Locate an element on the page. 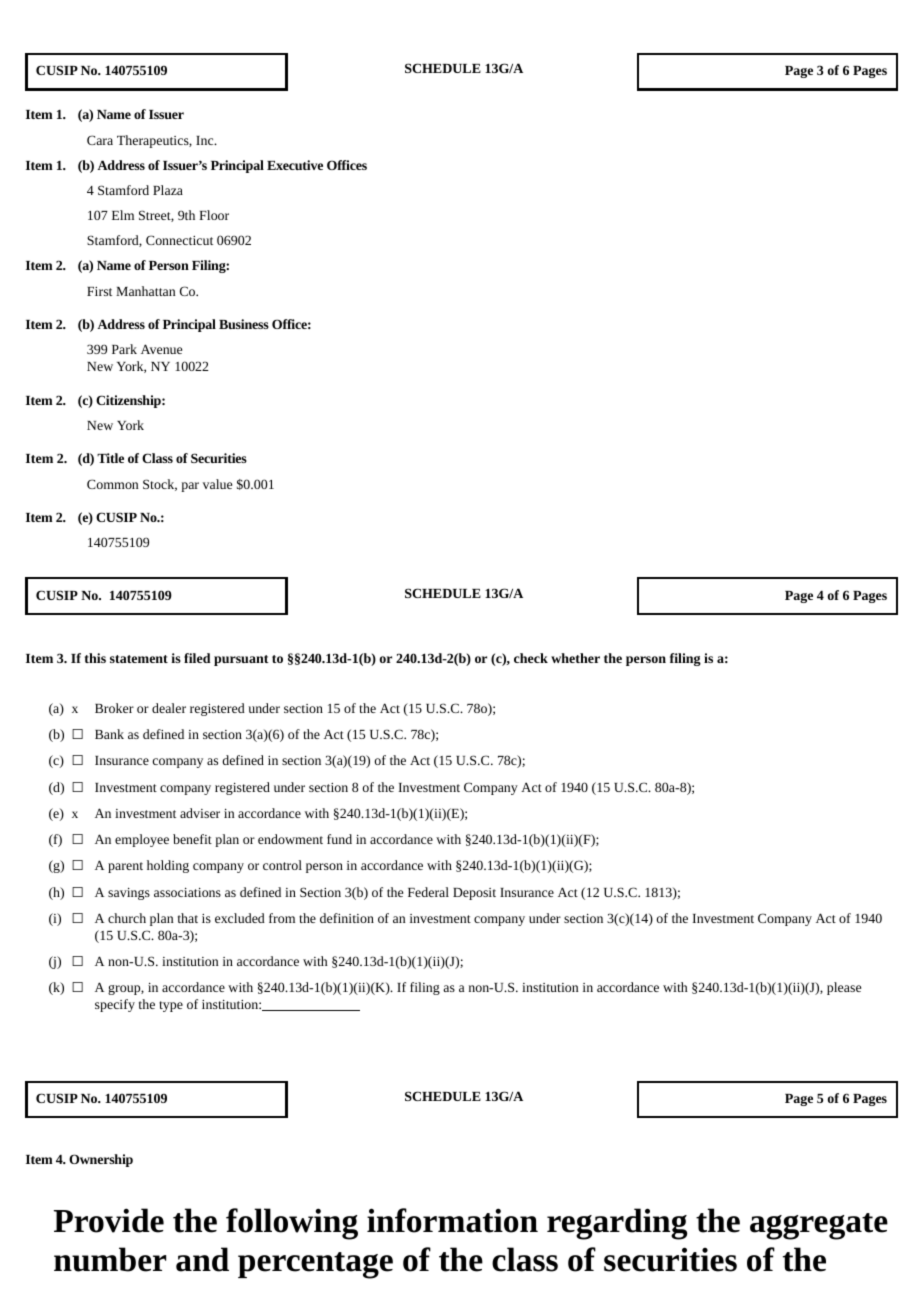 Image resolution: width=924 pixels, height=1308 pixels. information is located at coordinates (452, 1220).
